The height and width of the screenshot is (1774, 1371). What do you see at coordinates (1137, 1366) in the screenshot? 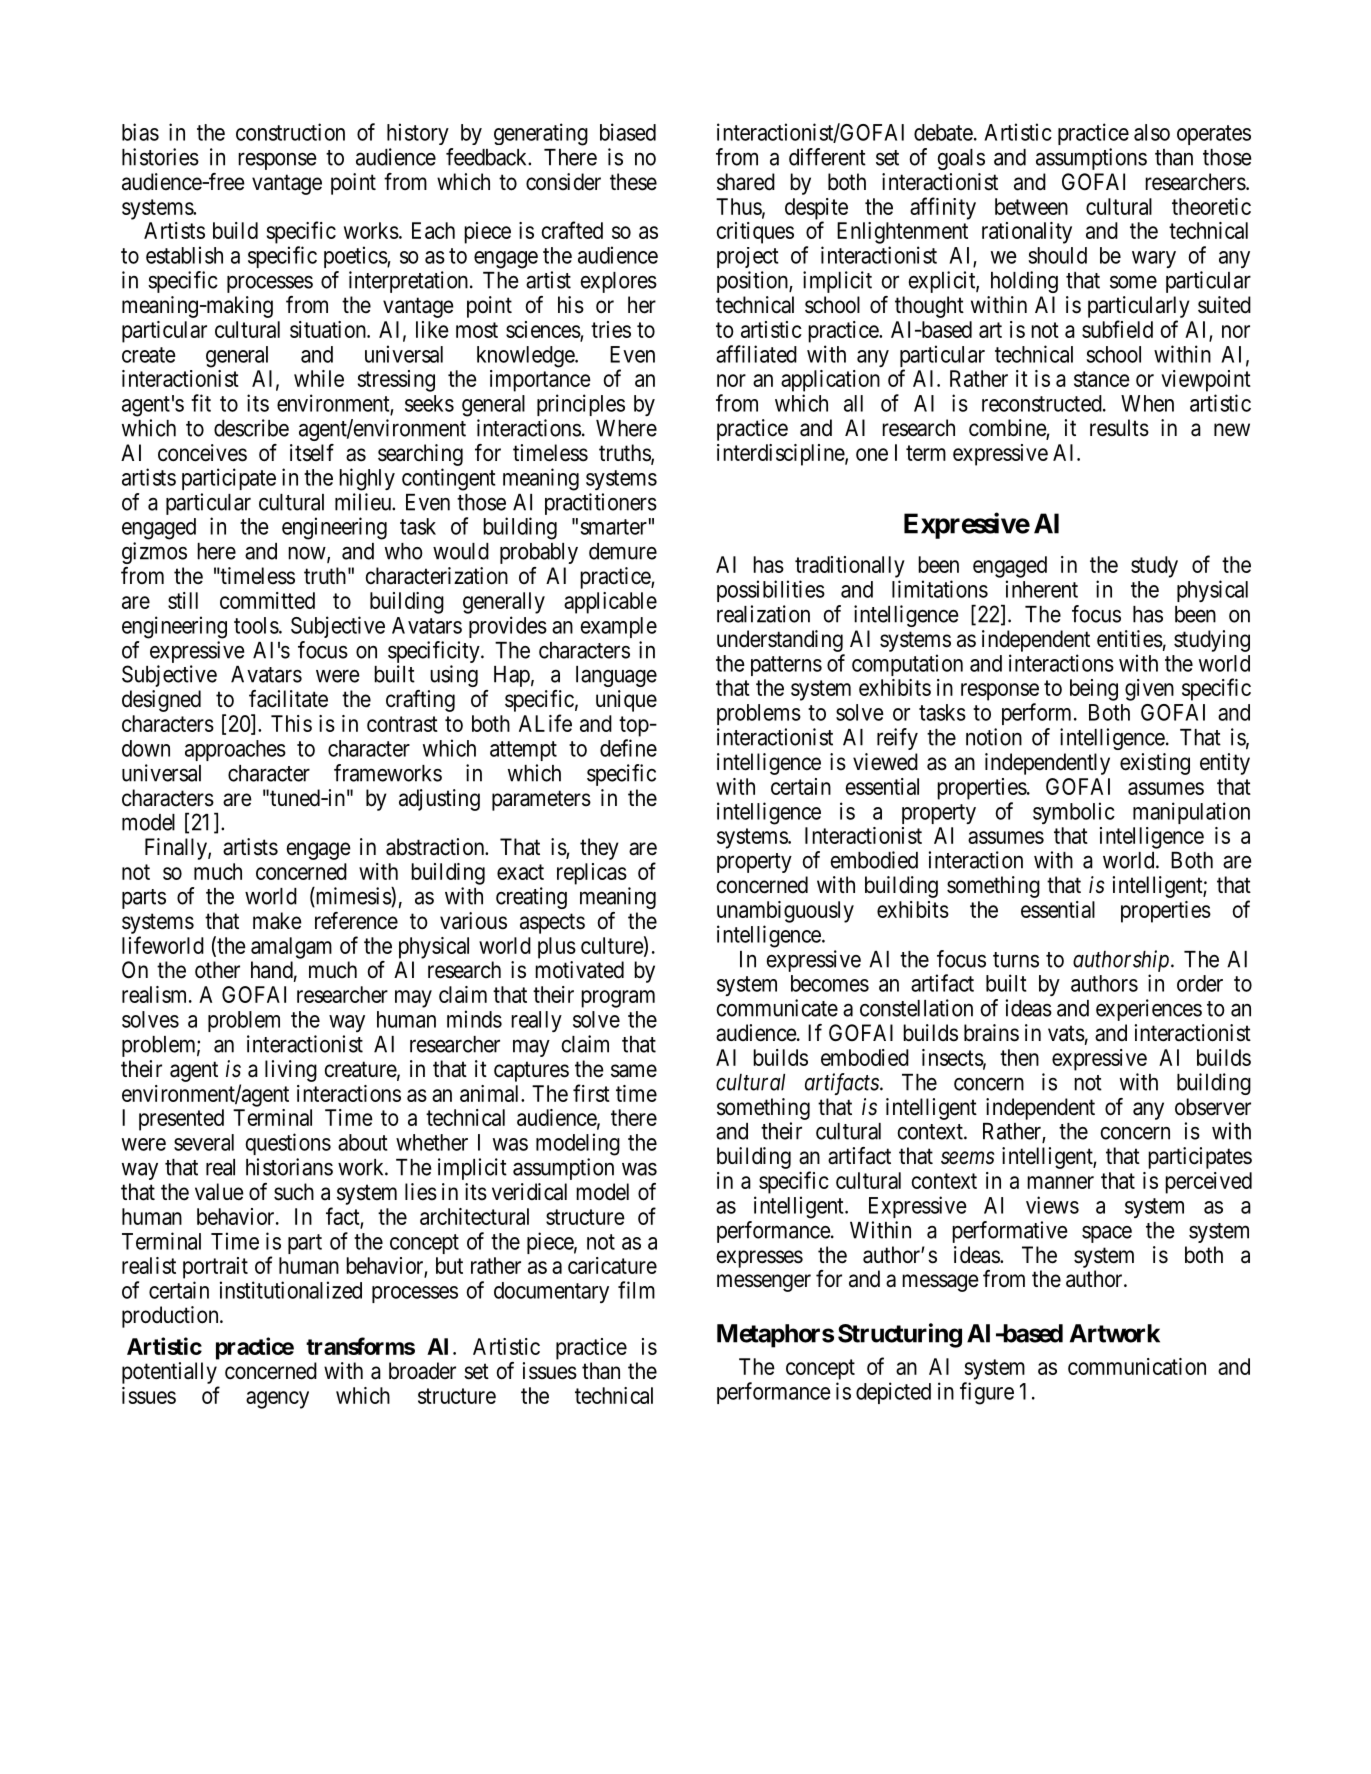
I see `communication` at bounding box center [1137, 1366].
